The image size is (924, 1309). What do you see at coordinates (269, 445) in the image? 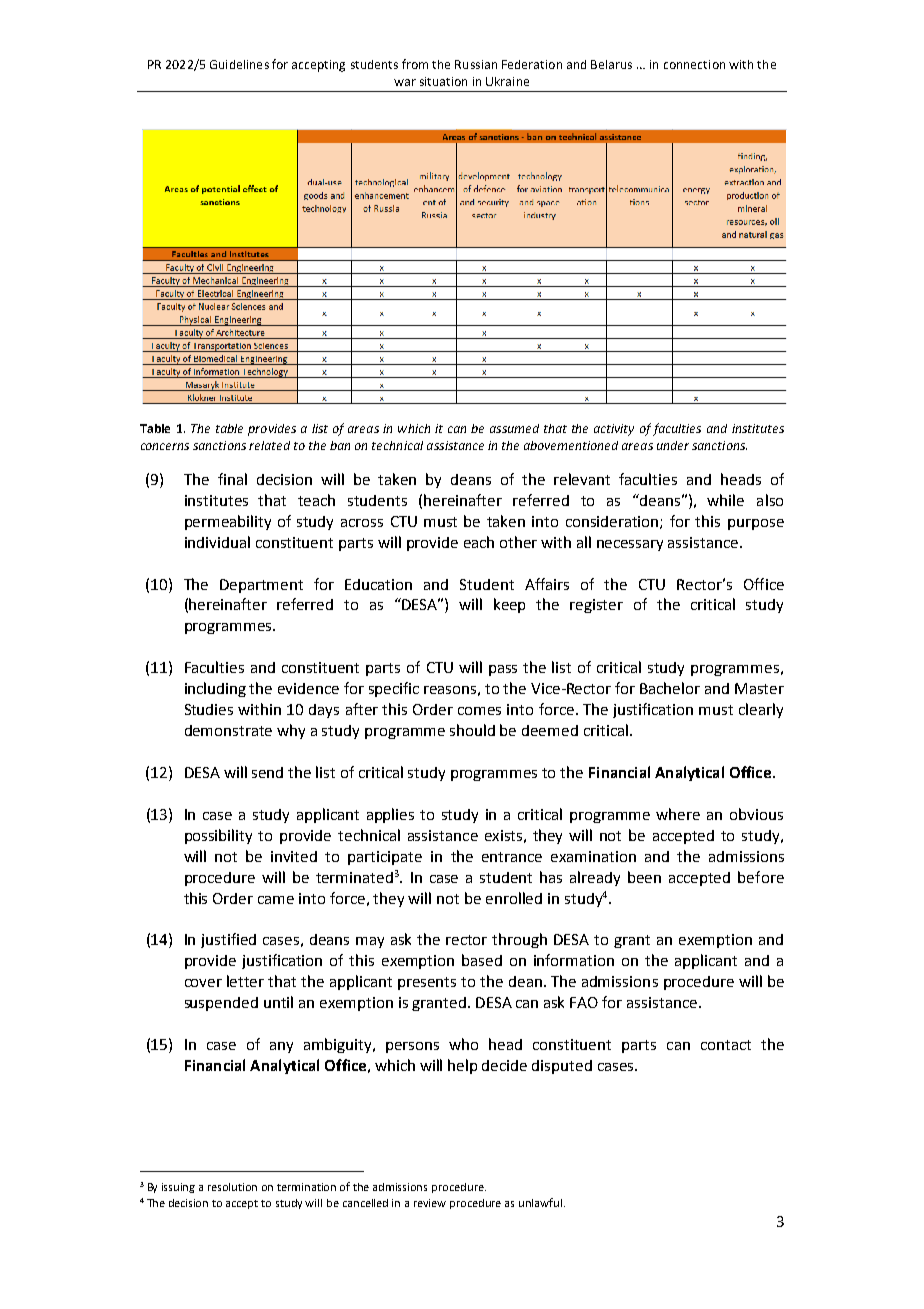
I see `related` at bounding box center [269, 445].
